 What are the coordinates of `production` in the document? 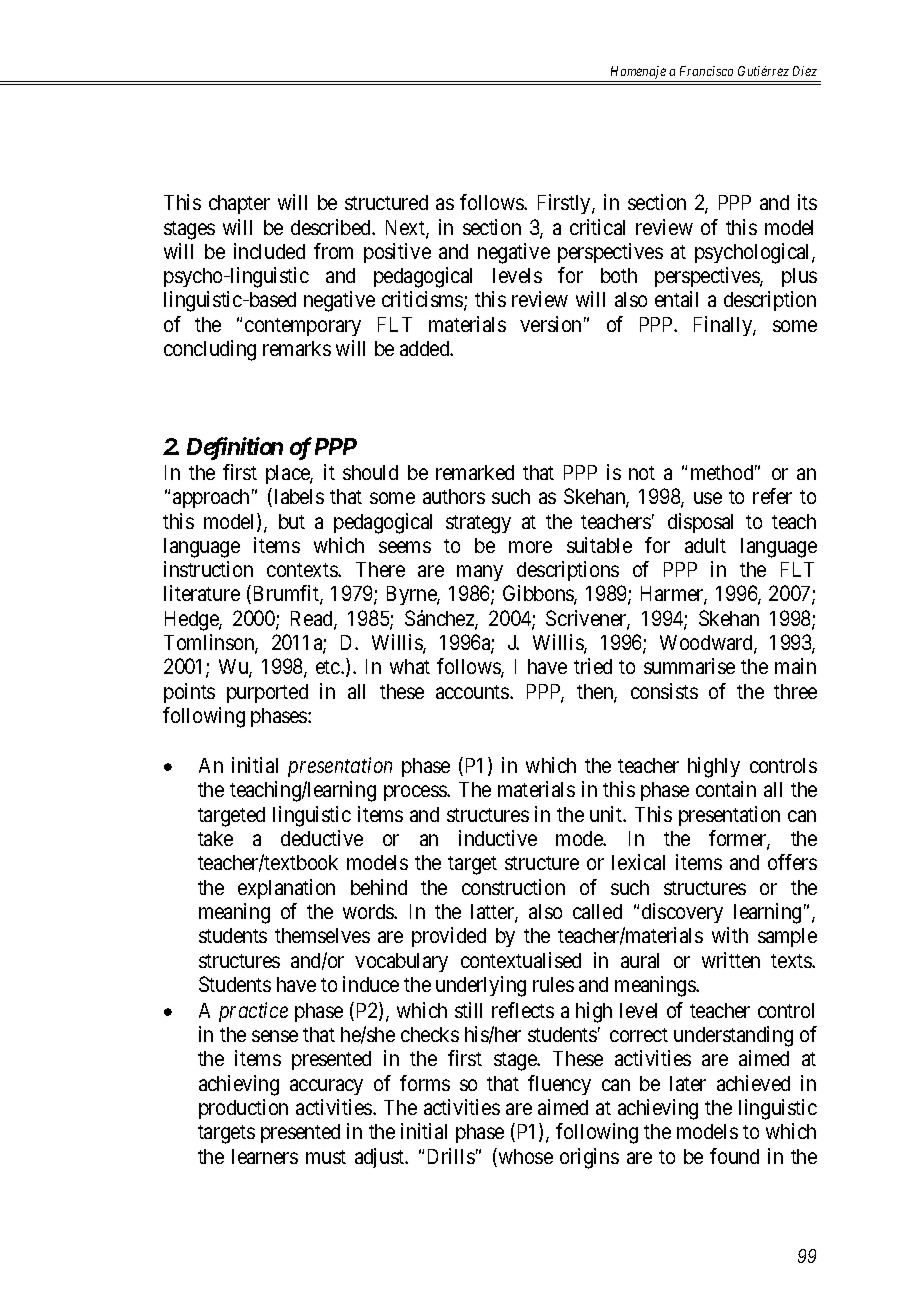 It's located at (243, 1109).
